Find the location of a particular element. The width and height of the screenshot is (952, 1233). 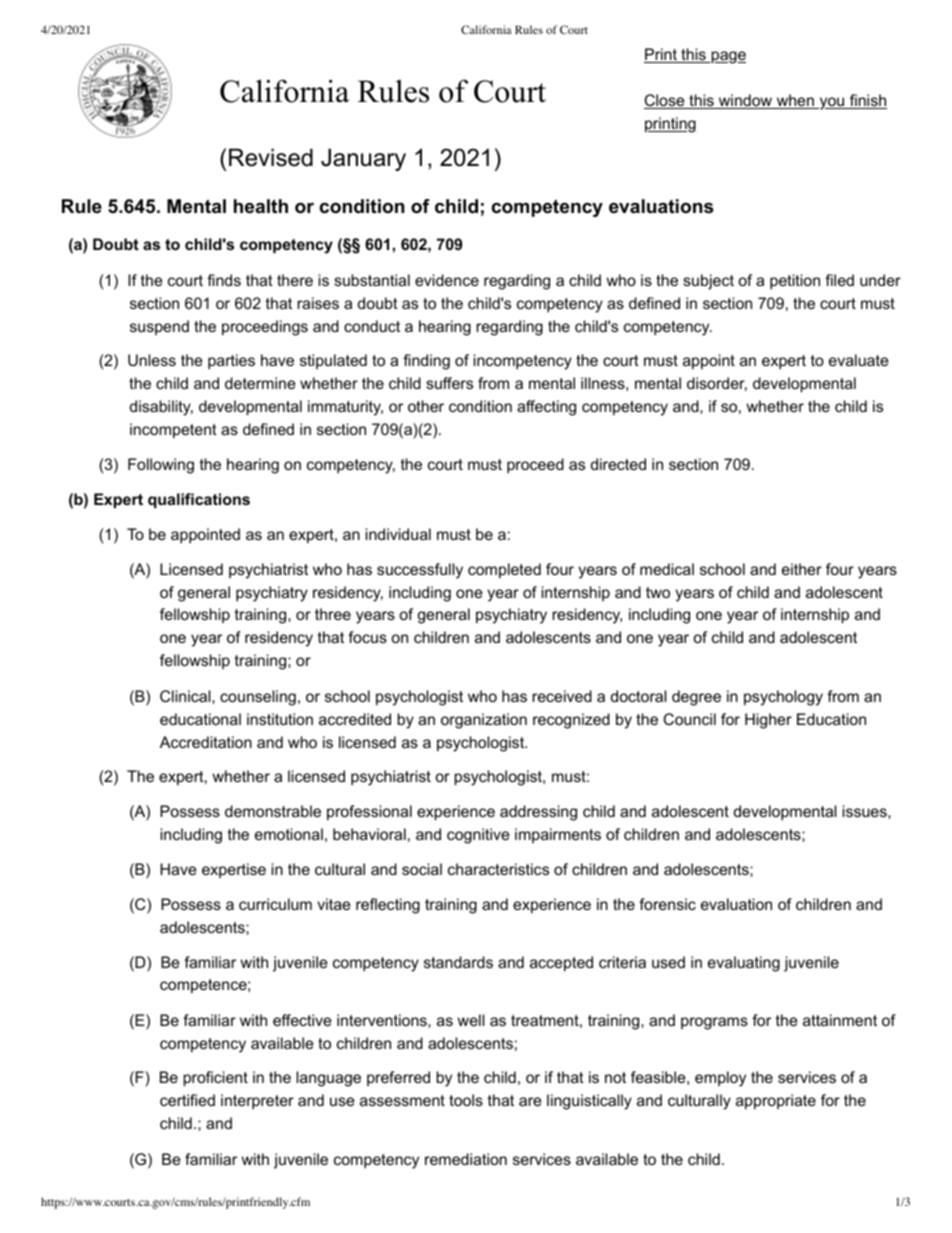

when is located at coordinates (795, 101).
